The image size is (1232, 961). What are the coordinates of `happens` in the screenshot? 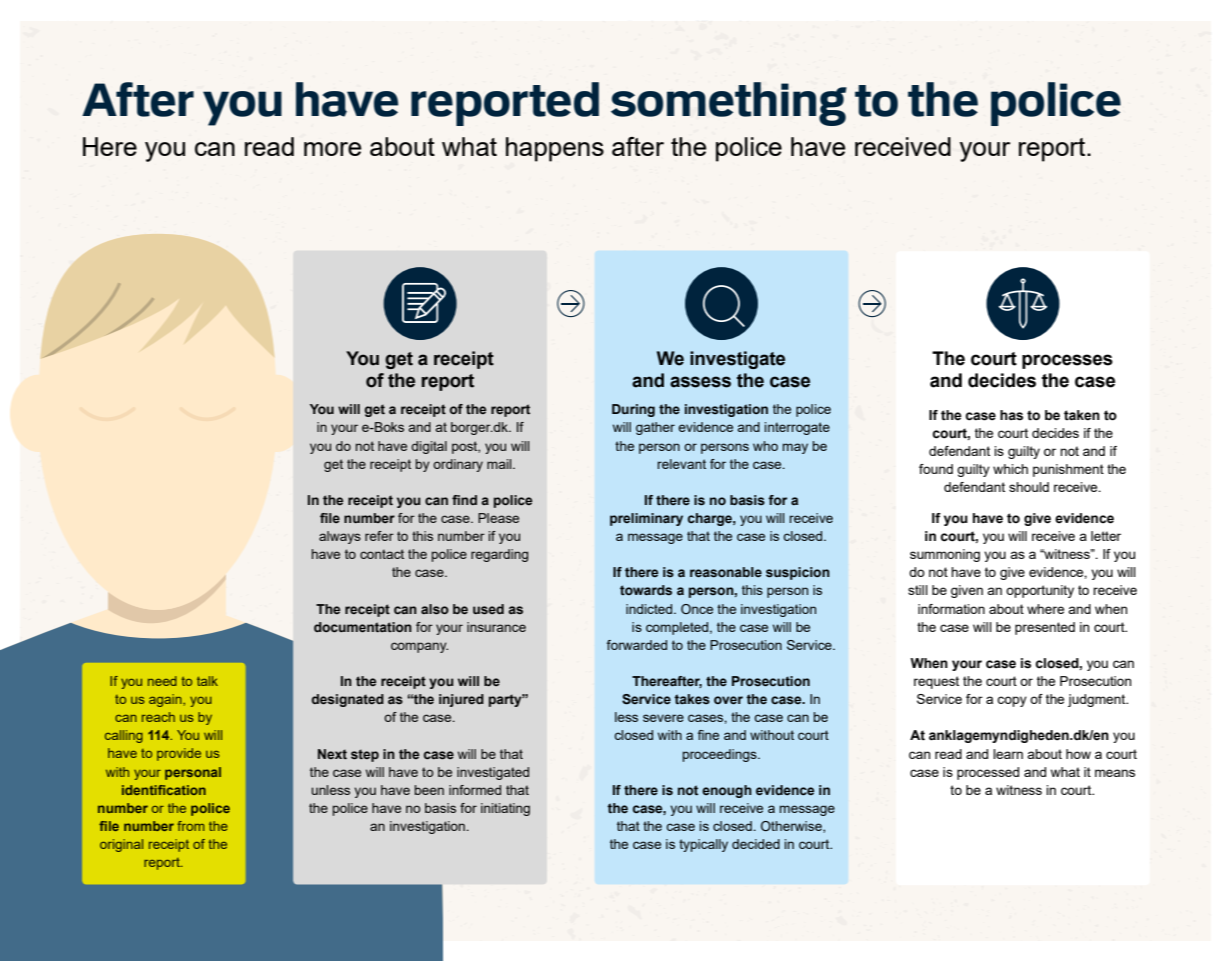 It's located at (555, 149).
